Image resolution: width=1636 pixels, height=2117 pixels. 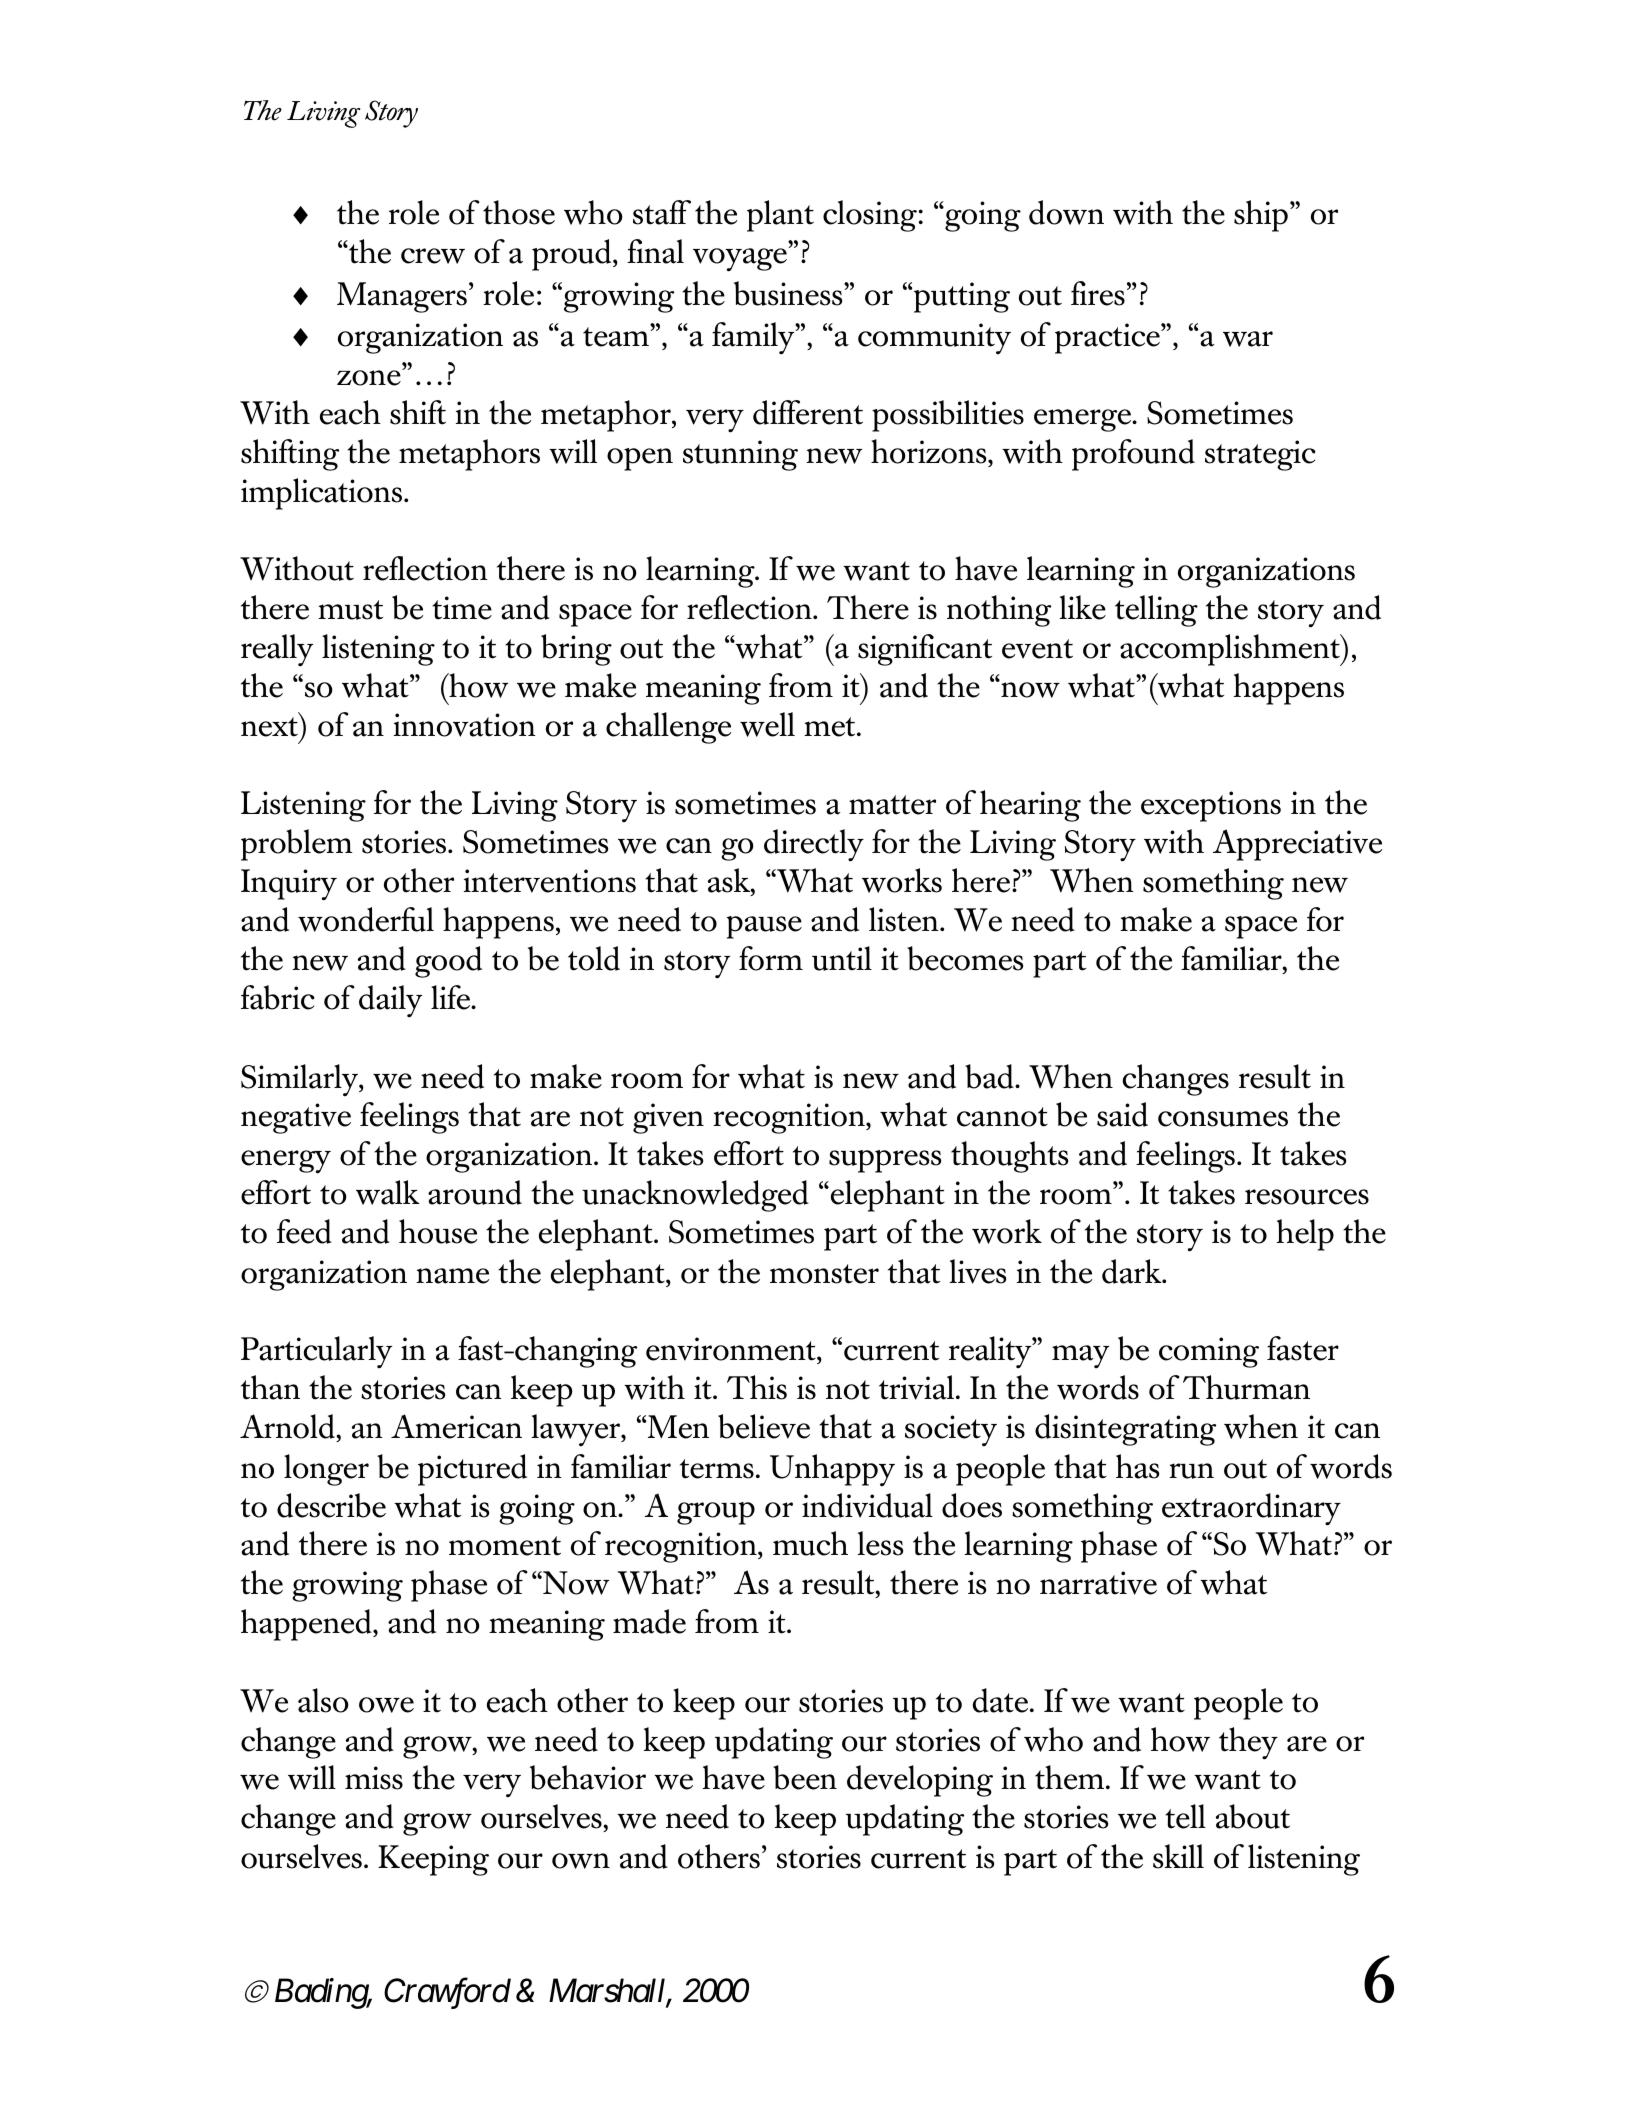 I want to click on innovation, so click(x=465, y=725).
